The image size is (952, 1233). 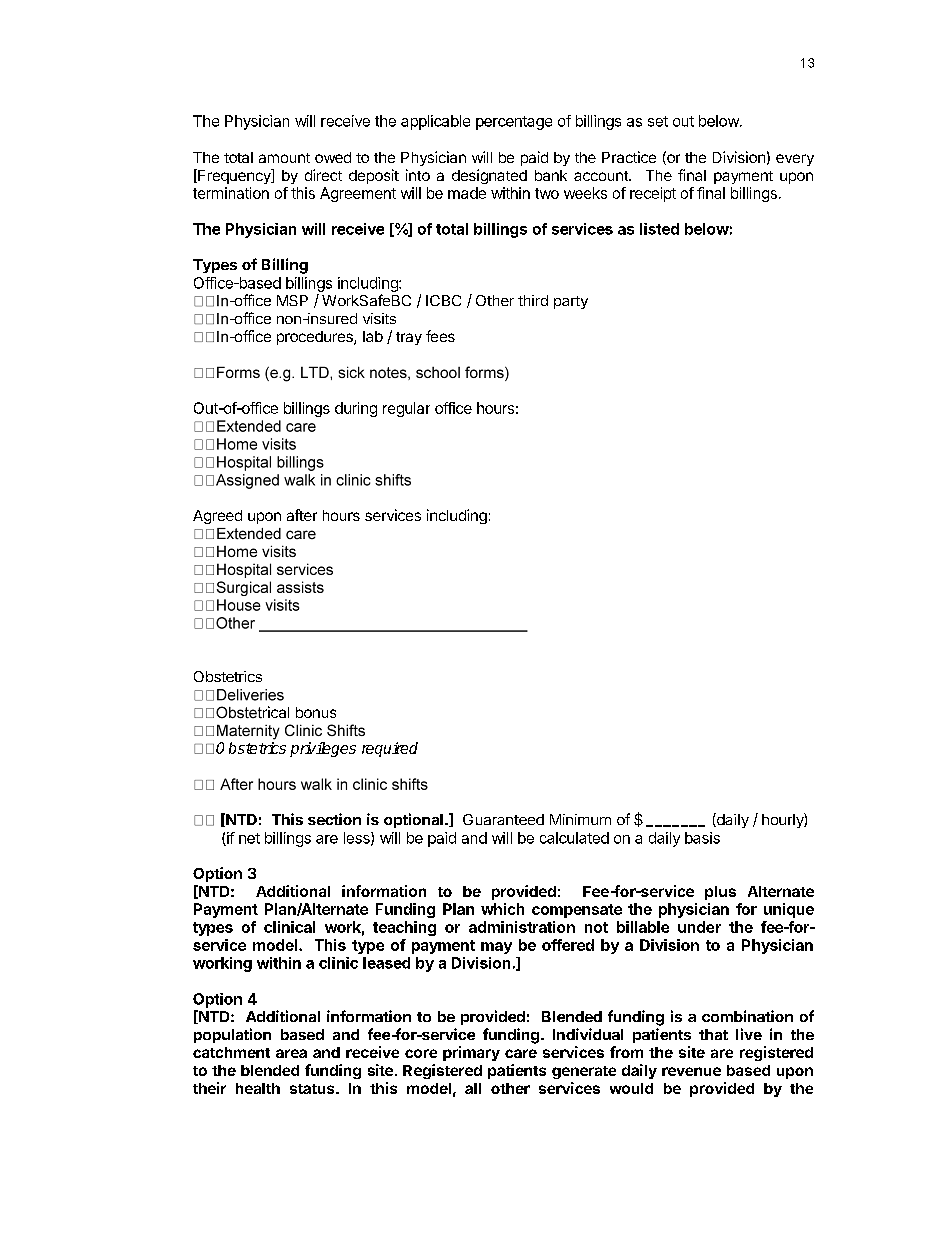 What do you see at coordinates (284, 158) in the screenshot?
I see `amount` at bounding box center [284, 158].
